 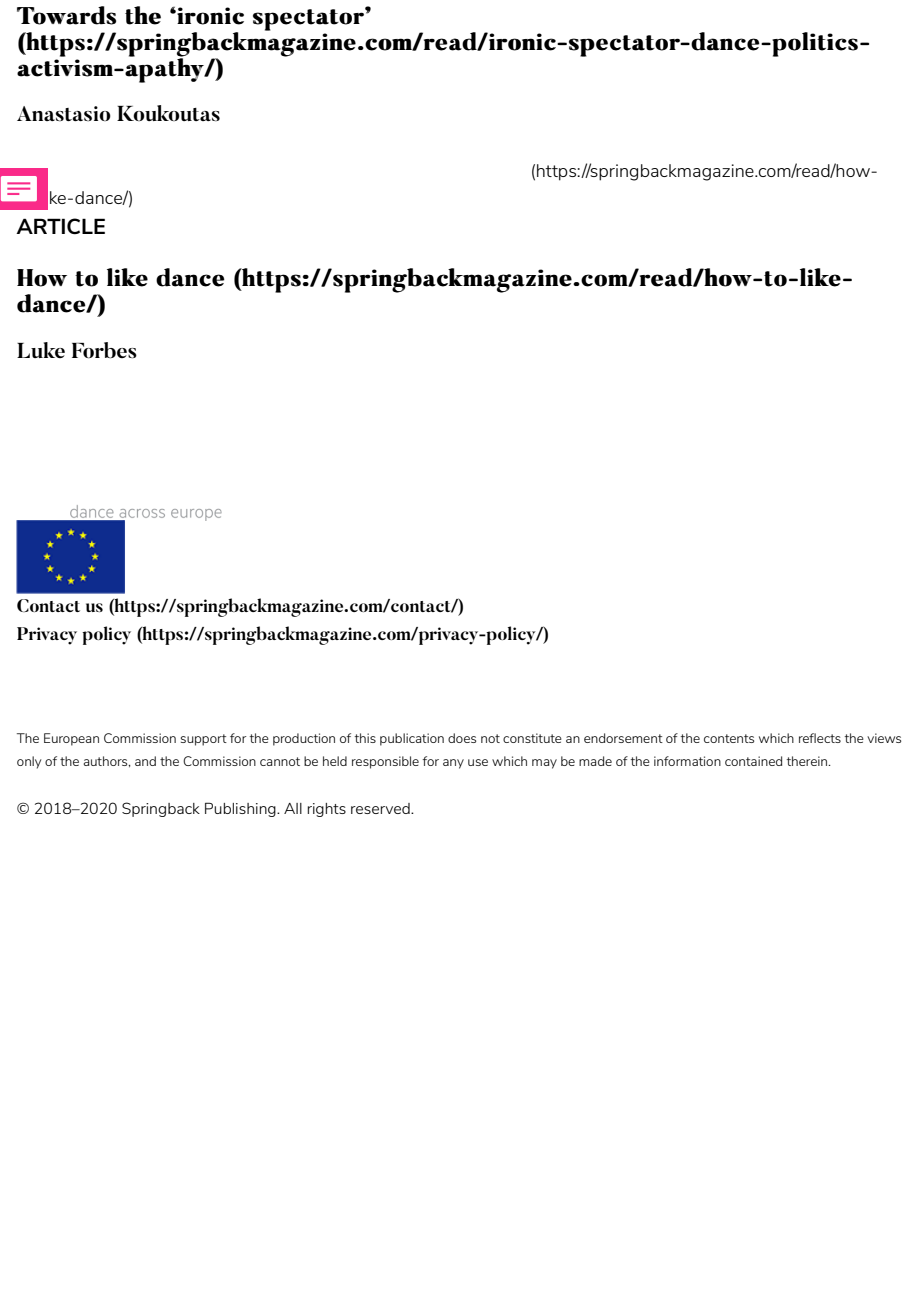 I want to click on Forbes, so click(x=104, y=350).
